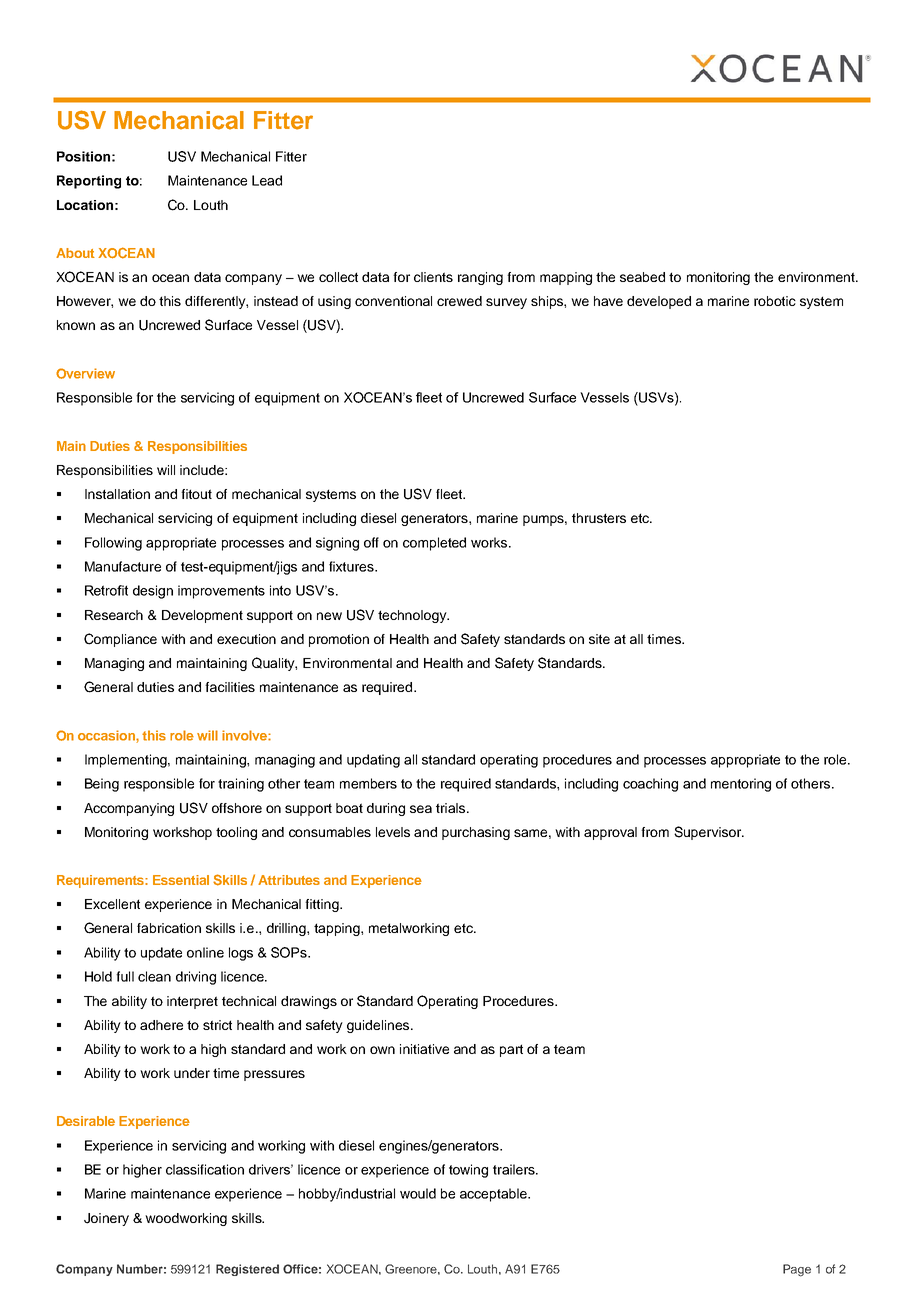  I want to click on Reporting, so click(89, 182).
